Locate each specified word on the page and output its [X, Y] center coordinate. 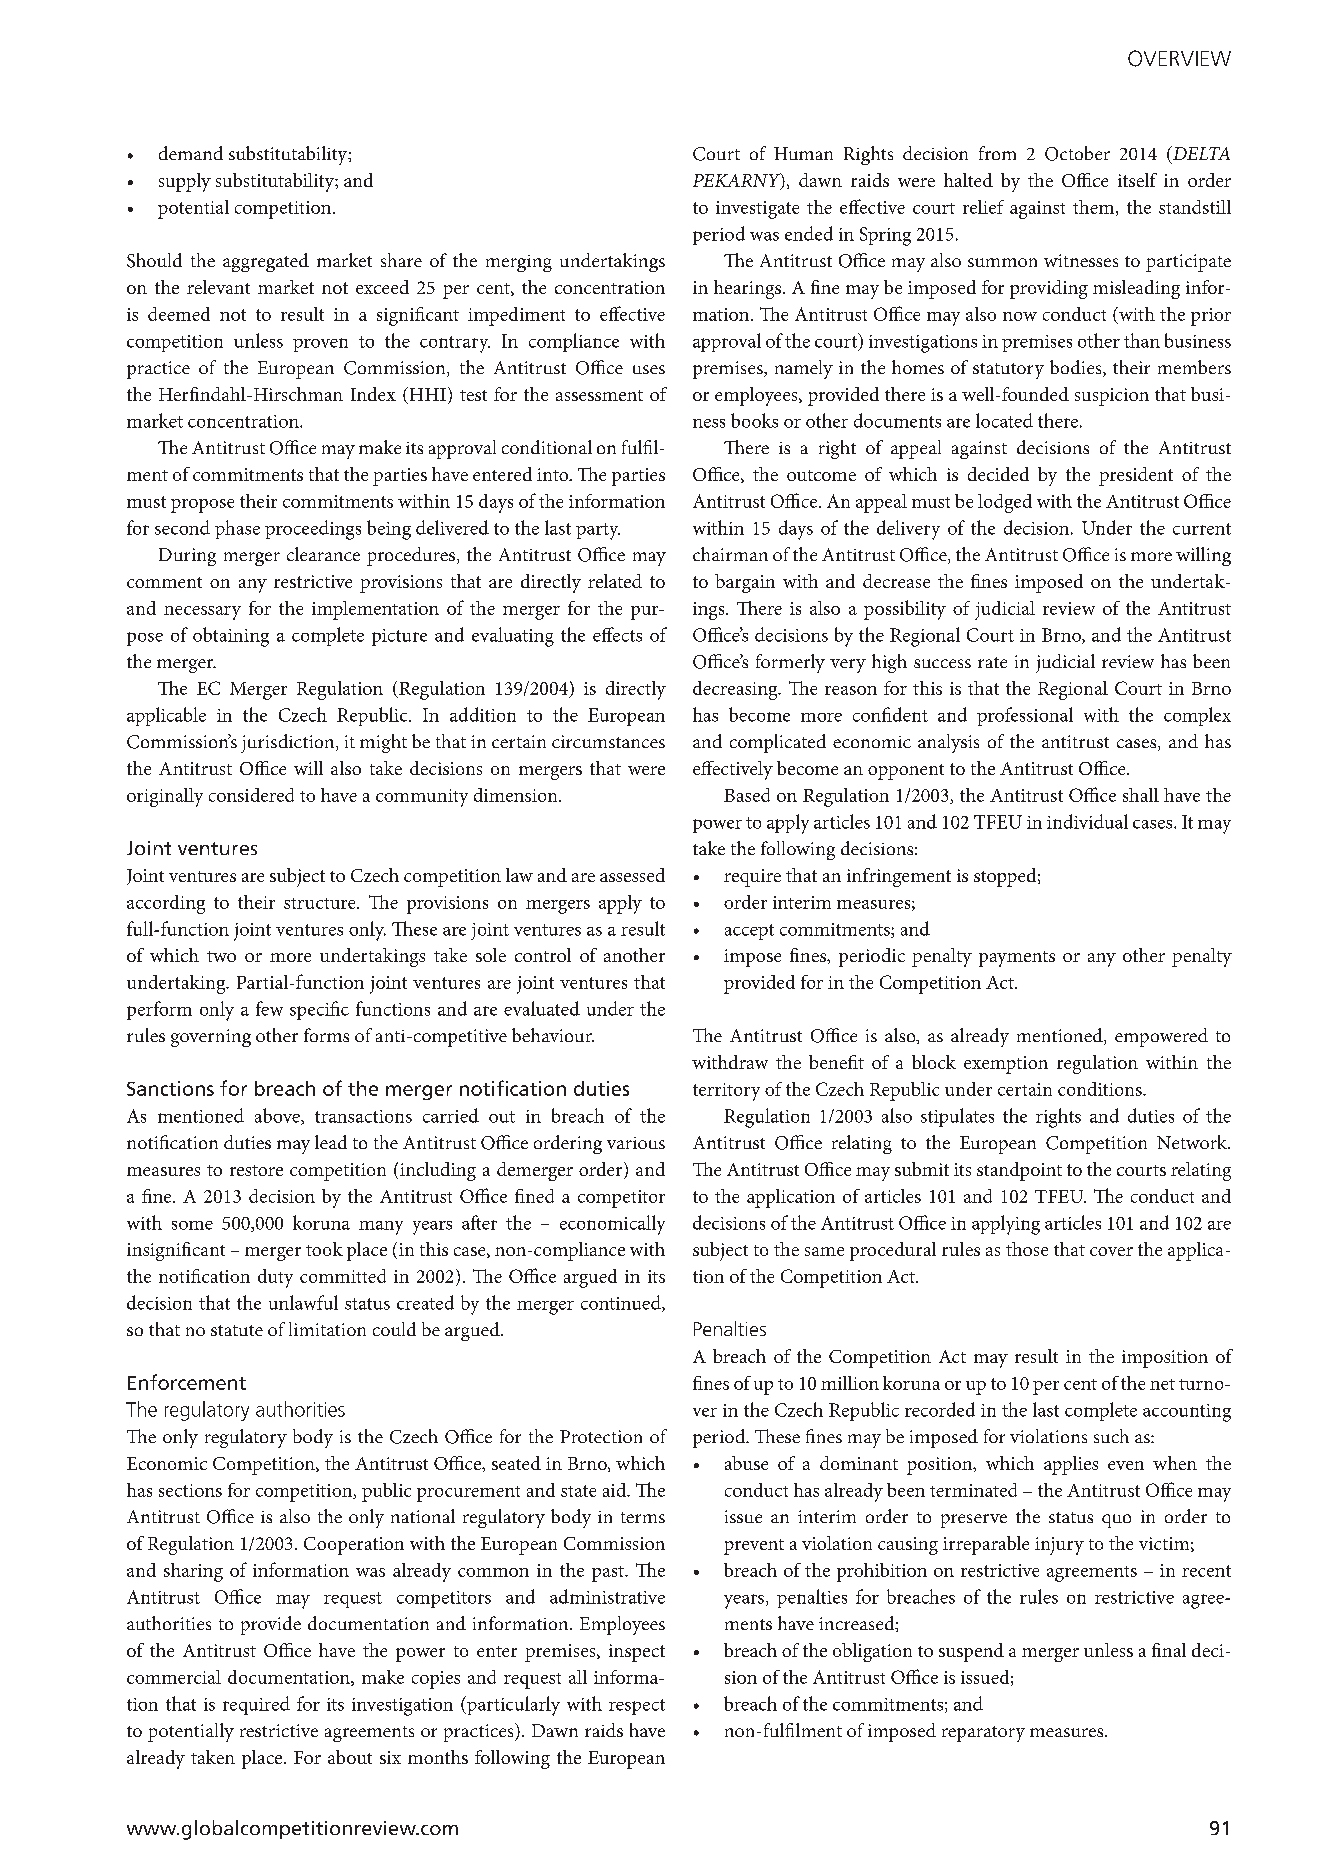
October [1077, 153]
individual [1087, 821]
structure [321, 903]
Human [803, 153]
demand [191, 153]
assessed [632, 875]
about [350, 1757]
